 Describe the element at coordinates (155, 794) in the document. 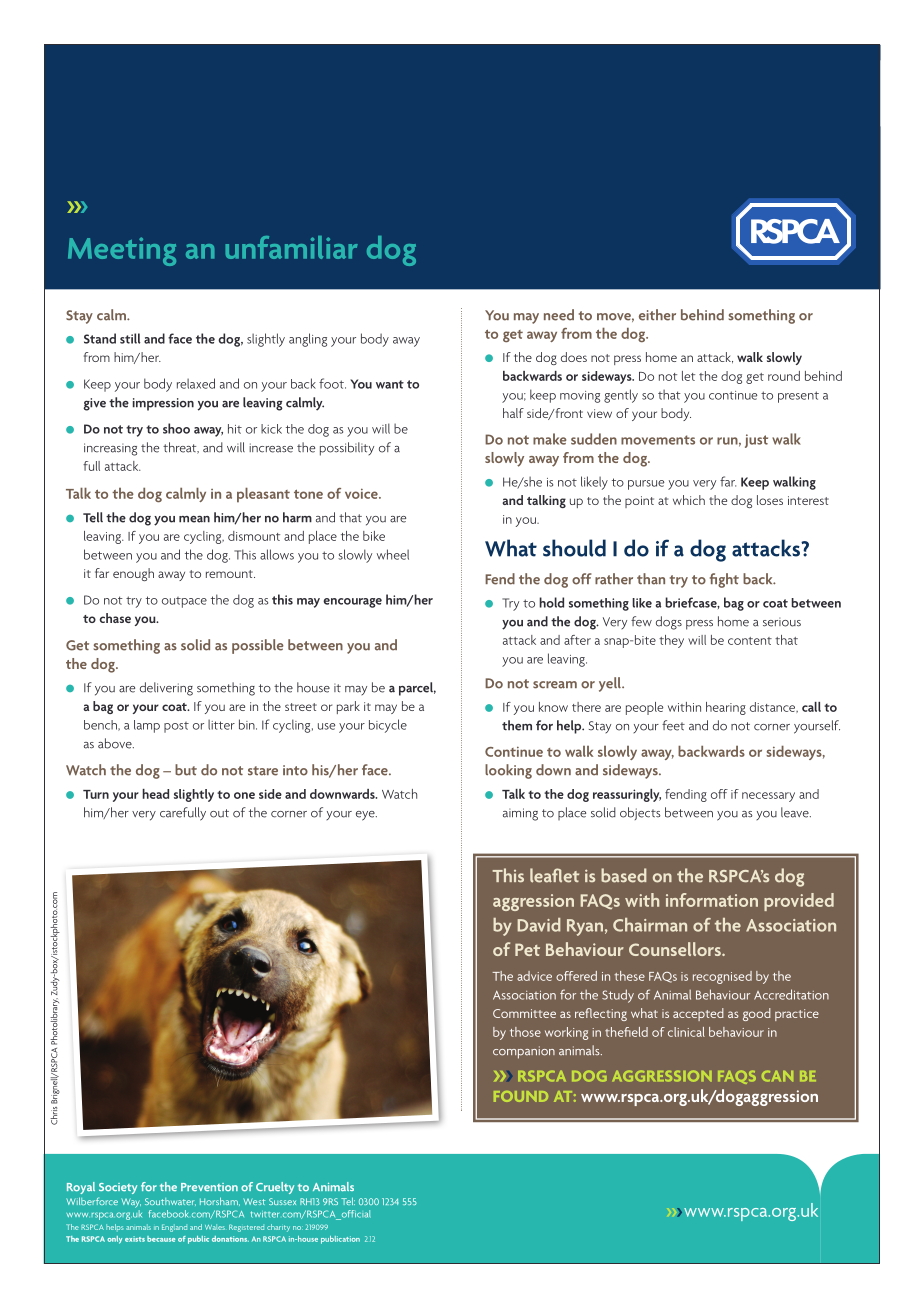

I see `head` at that location.
